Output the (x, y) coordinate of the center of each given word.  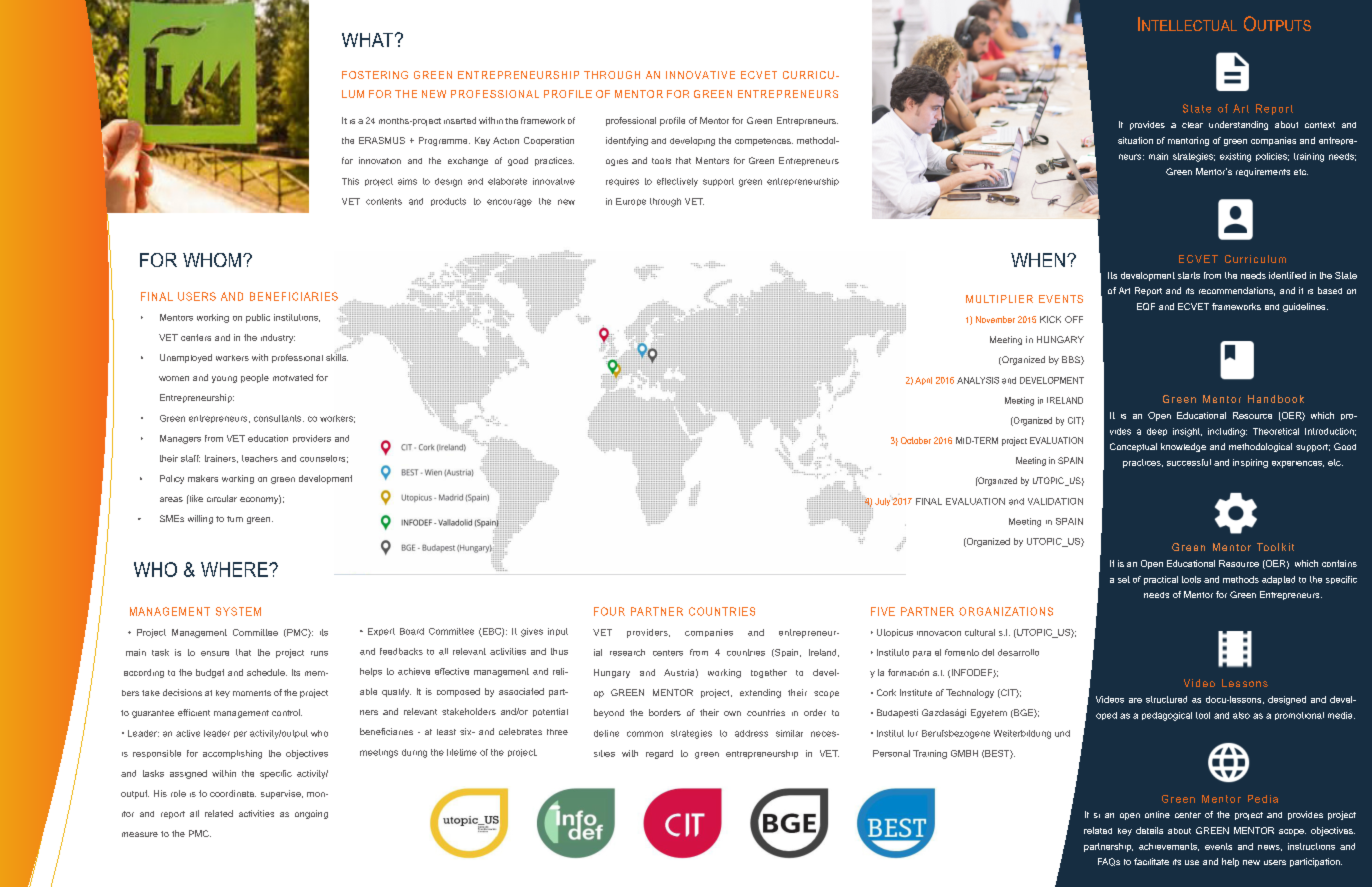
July (882, 502)
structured (1166, 699)
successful (1189, 462)
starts (1189, 275)
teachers (260, 458)
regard (659, 754)
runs (319, 653)
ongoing (311, 814)
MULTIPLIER (999, 299)
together (769, 673)
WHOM (212, 260)
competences (764, 142)
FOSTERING (375, 75)
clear (1192, 125)
